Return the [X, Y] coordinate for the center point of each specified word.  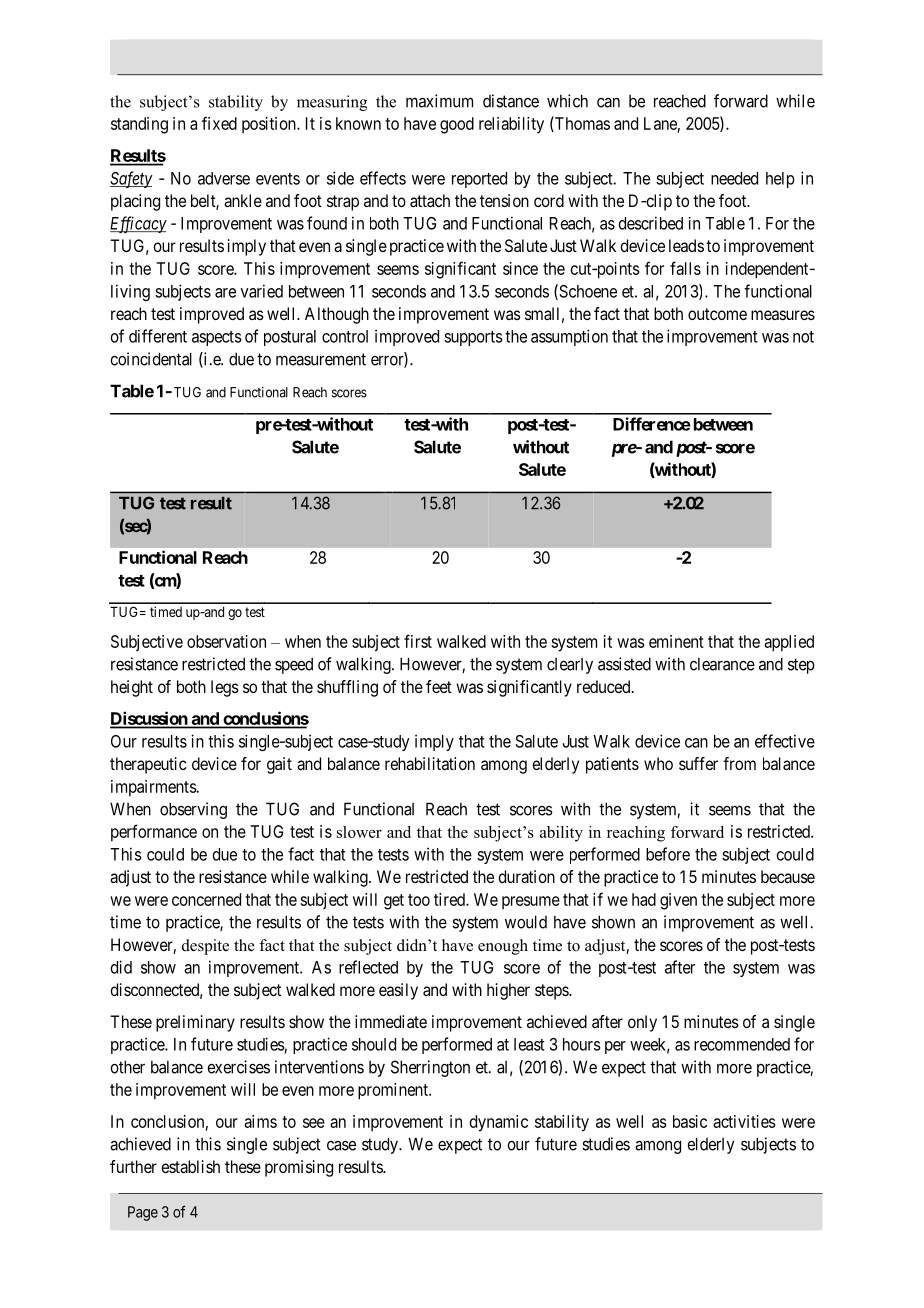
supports [473, 338]
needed [734, 178]
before [668, 854]
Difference [652, 424]
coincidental [151, 359]
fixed [219, 123]
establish [190, 1166]
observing [193, 810]
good [457, 125]
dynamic [499, 1123]
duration [526, 876]
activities [744, 1121]
